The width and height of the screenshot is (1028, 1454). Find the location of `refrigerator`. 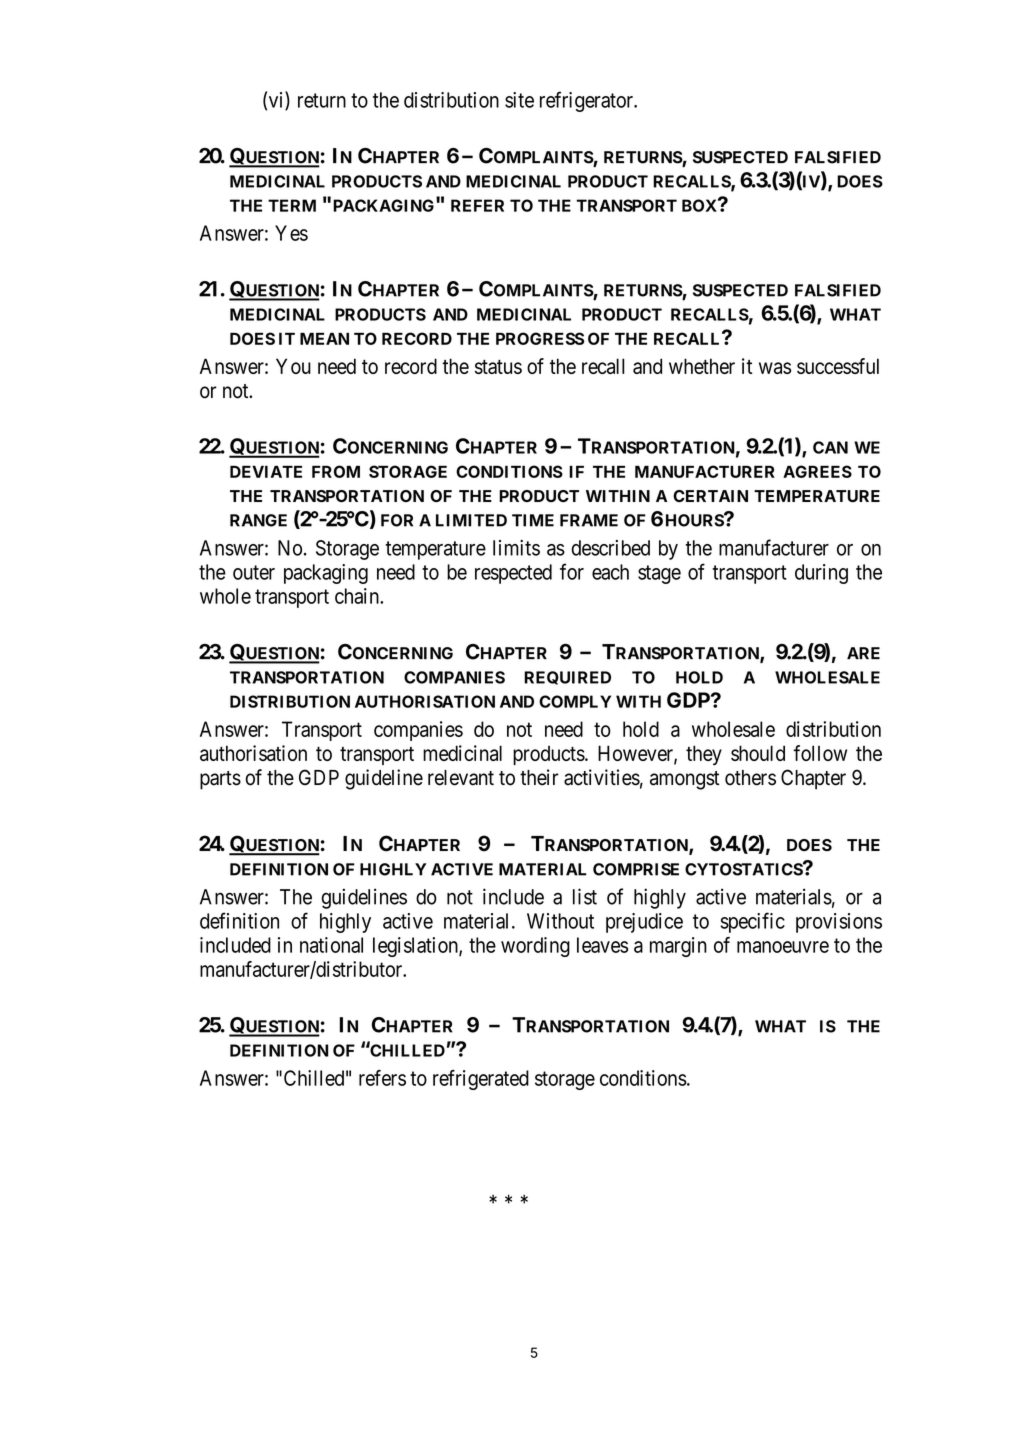

refrigerator is located at coordinates (588, 101).
